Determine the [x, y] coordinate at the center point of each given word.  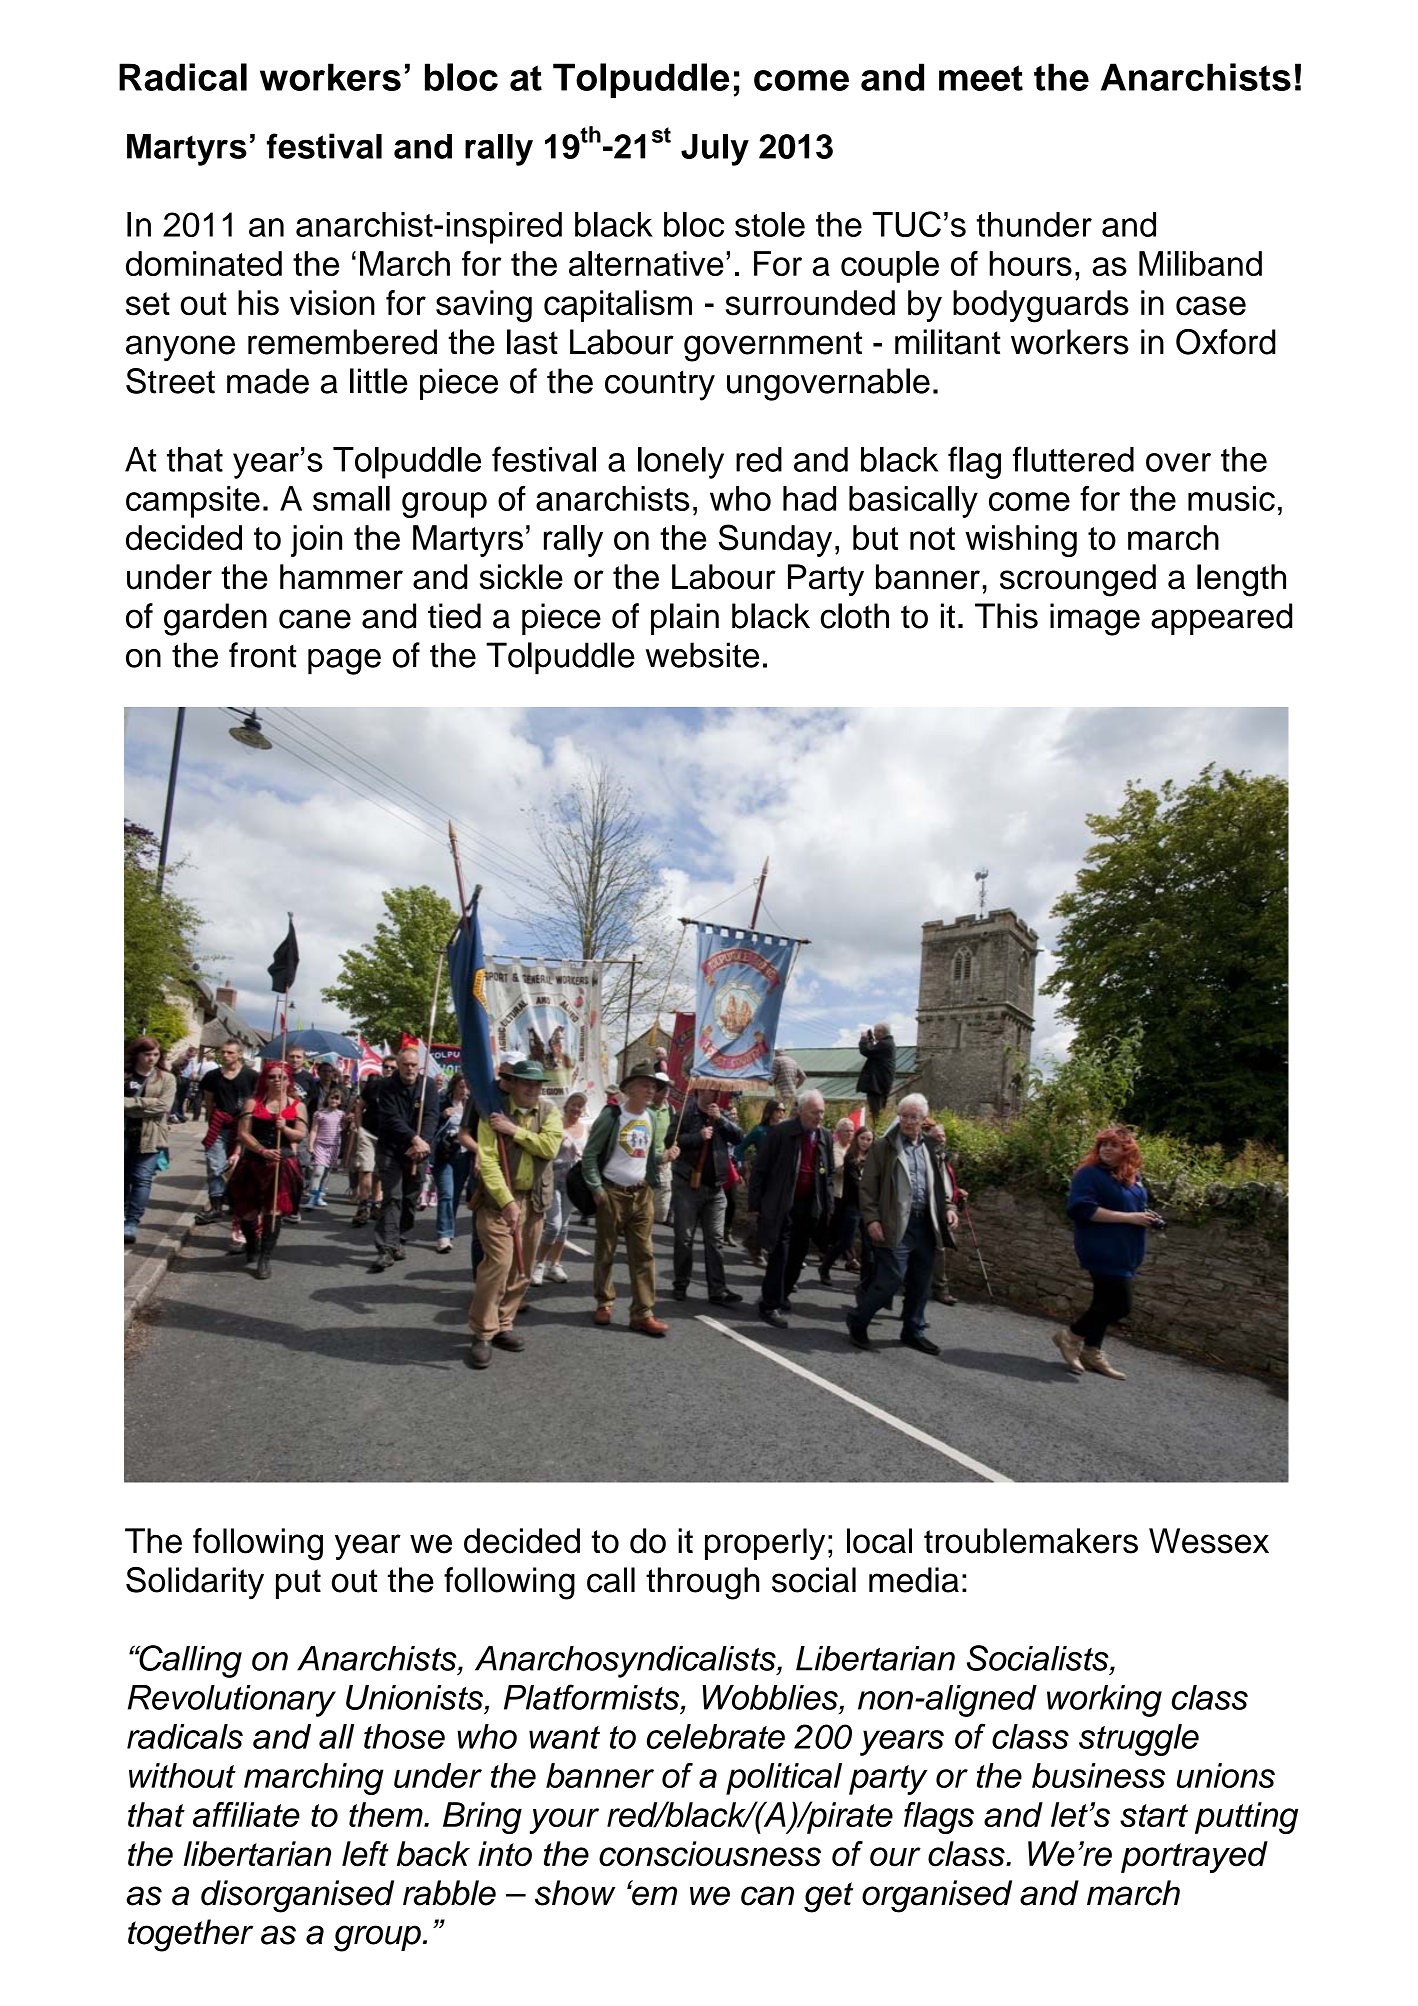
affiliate [246, 1814]
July [715, 150]
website [702, 655]
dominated [204, 263]
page [344, 662]
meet [981, 78]
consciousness [710, 1854]
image [1095, 619]
